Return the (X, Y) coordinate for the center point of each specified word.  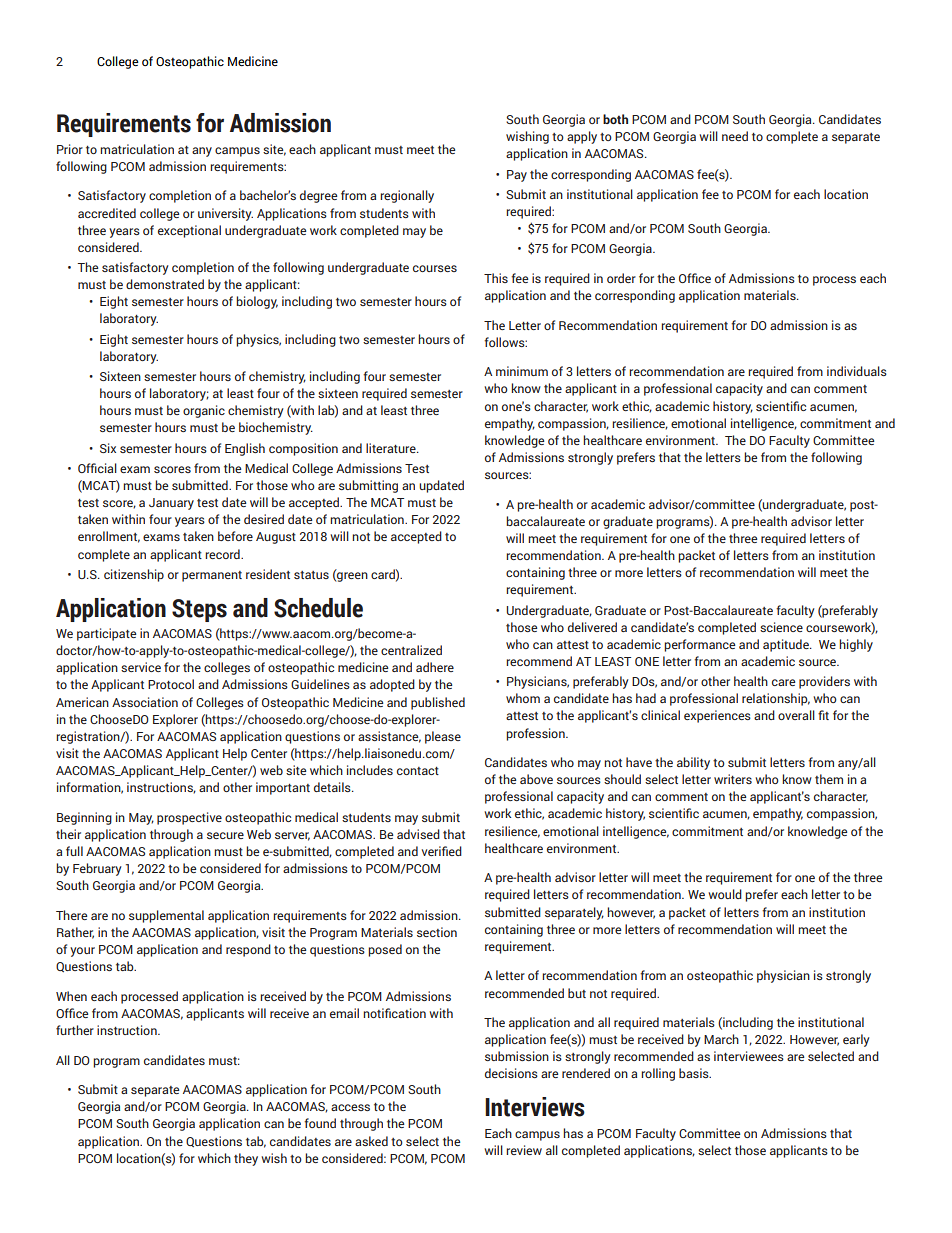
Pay (517, 176)
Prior (70, 149)
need (735, 136)
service (141, 667)
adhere (435, 667)
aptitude (787, 645)
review (524, 1150)
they (246, 1159)
